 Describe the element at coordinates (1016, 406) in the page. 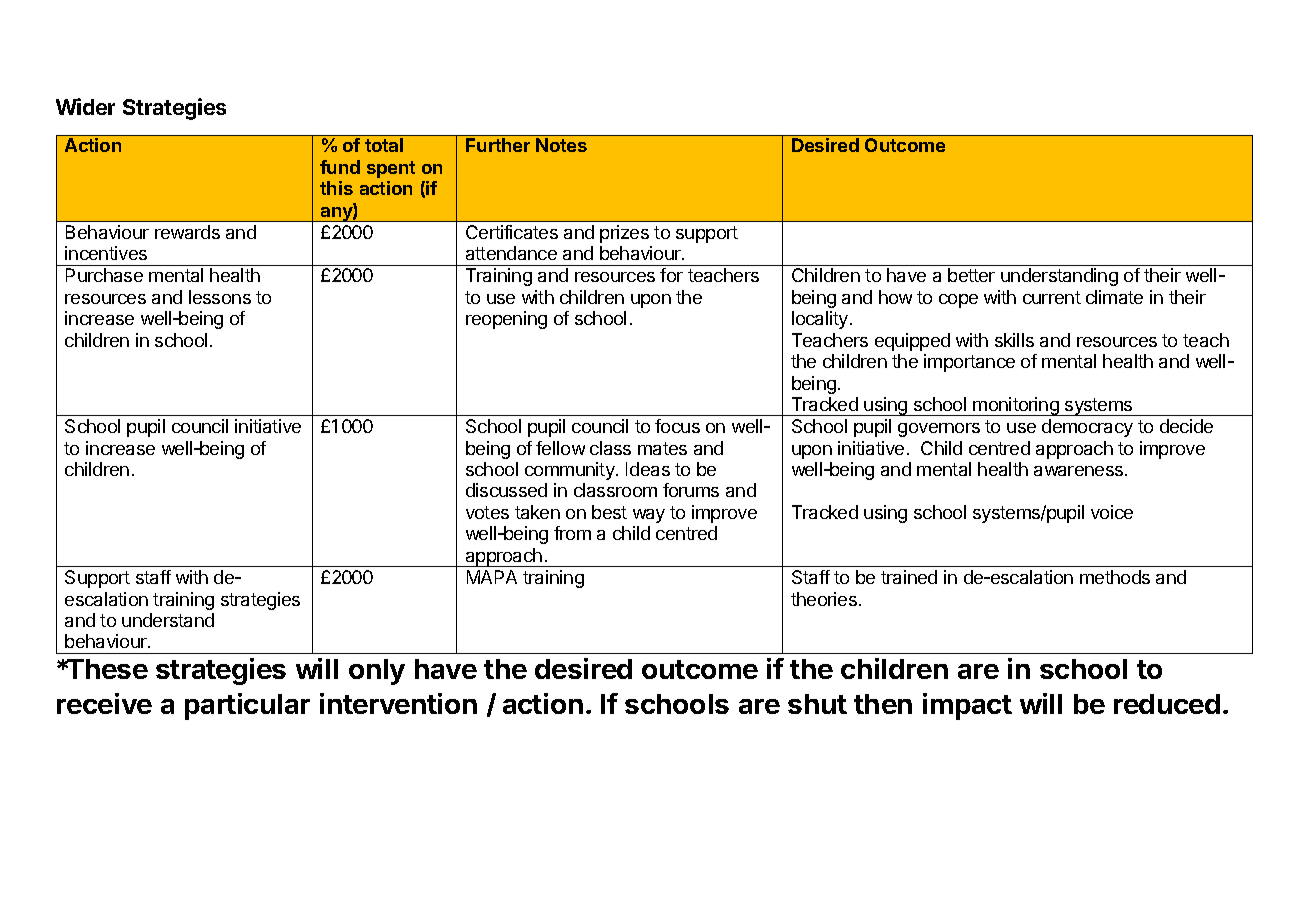

I see `monitoring` at that location.
